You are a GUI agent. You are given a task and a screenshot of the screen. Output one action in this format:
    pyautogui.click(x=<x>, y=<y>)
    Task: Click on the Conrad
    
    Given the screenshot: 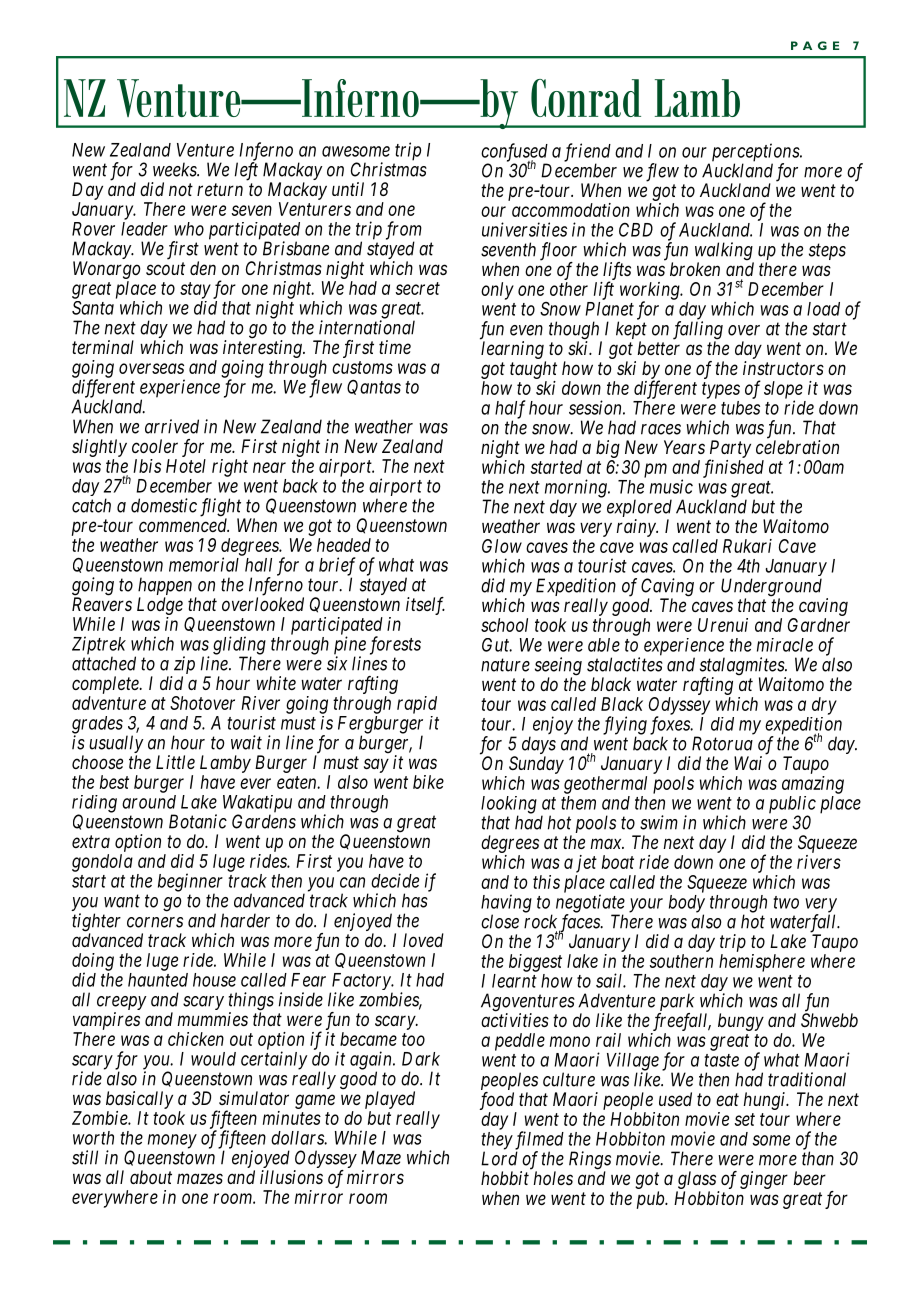 What is the action you would take?
    pyautogui.click(x=586, y=98)
